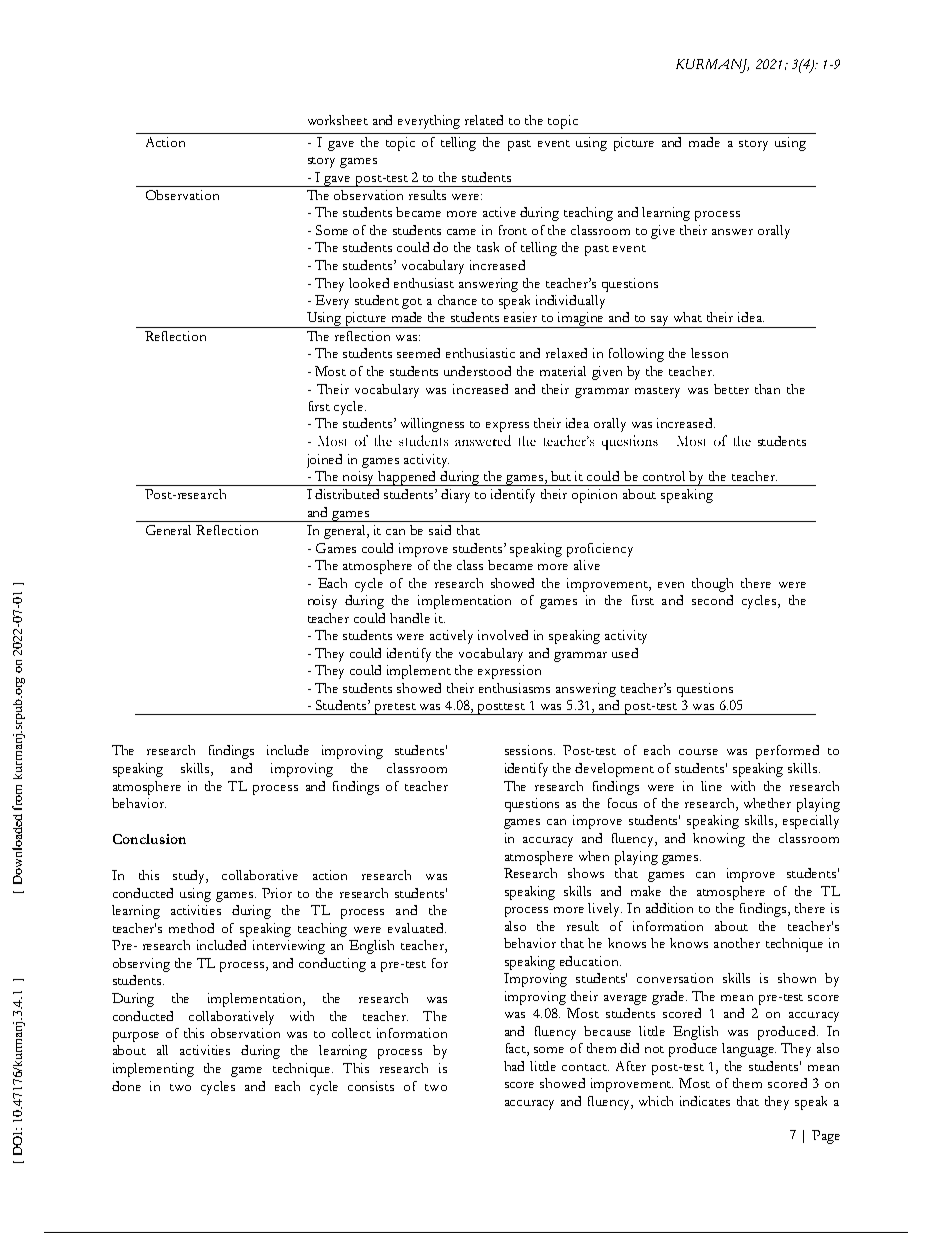  Describe the element at coordinates (503, 635) in the screenshot. I see `involved` at that location.
